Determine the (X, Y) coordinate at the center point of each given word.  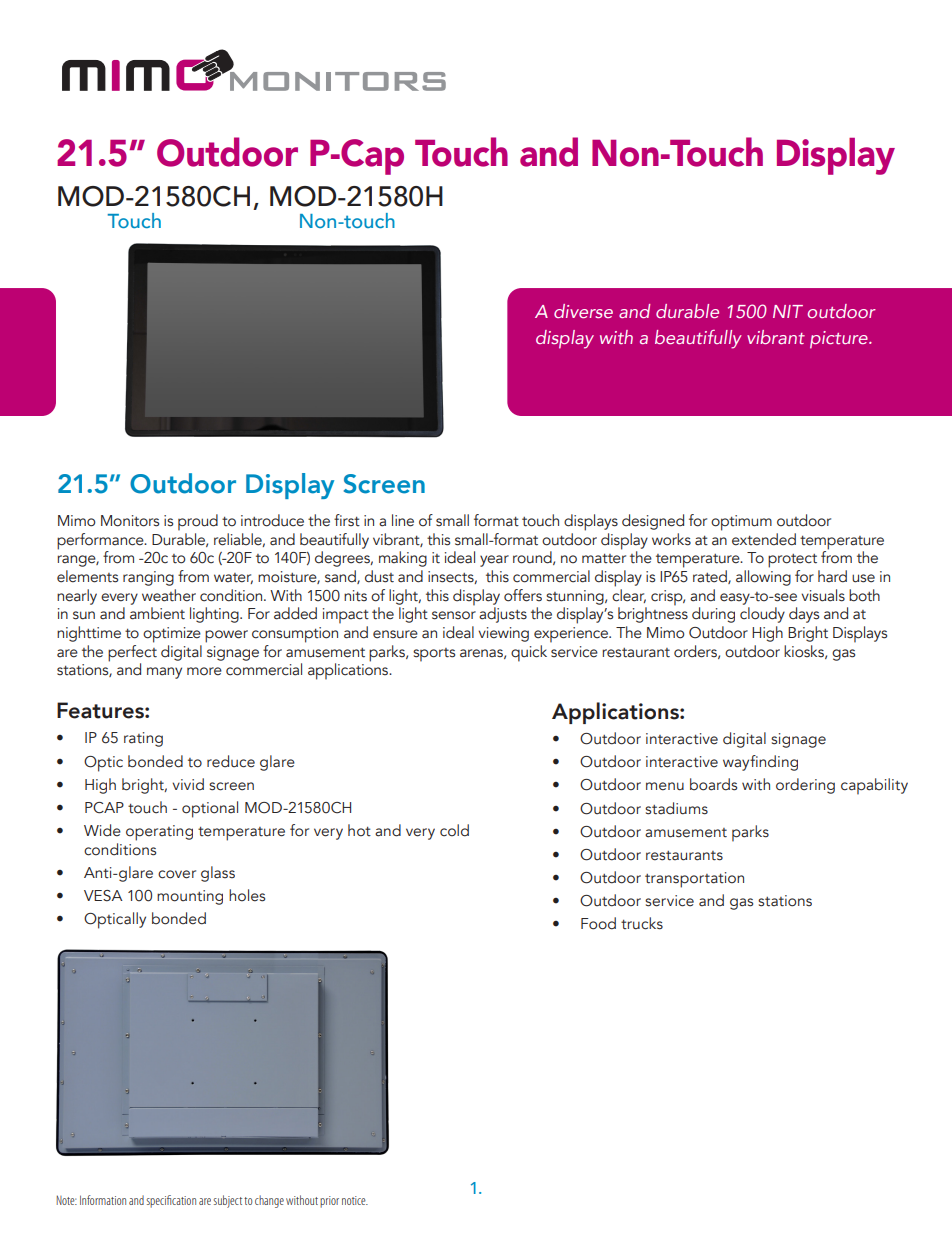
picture (840, 340)
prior (329, 1202)
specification (171, 1201)
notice (355, 1200)
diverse (583, 311)
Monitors (130, 521)
